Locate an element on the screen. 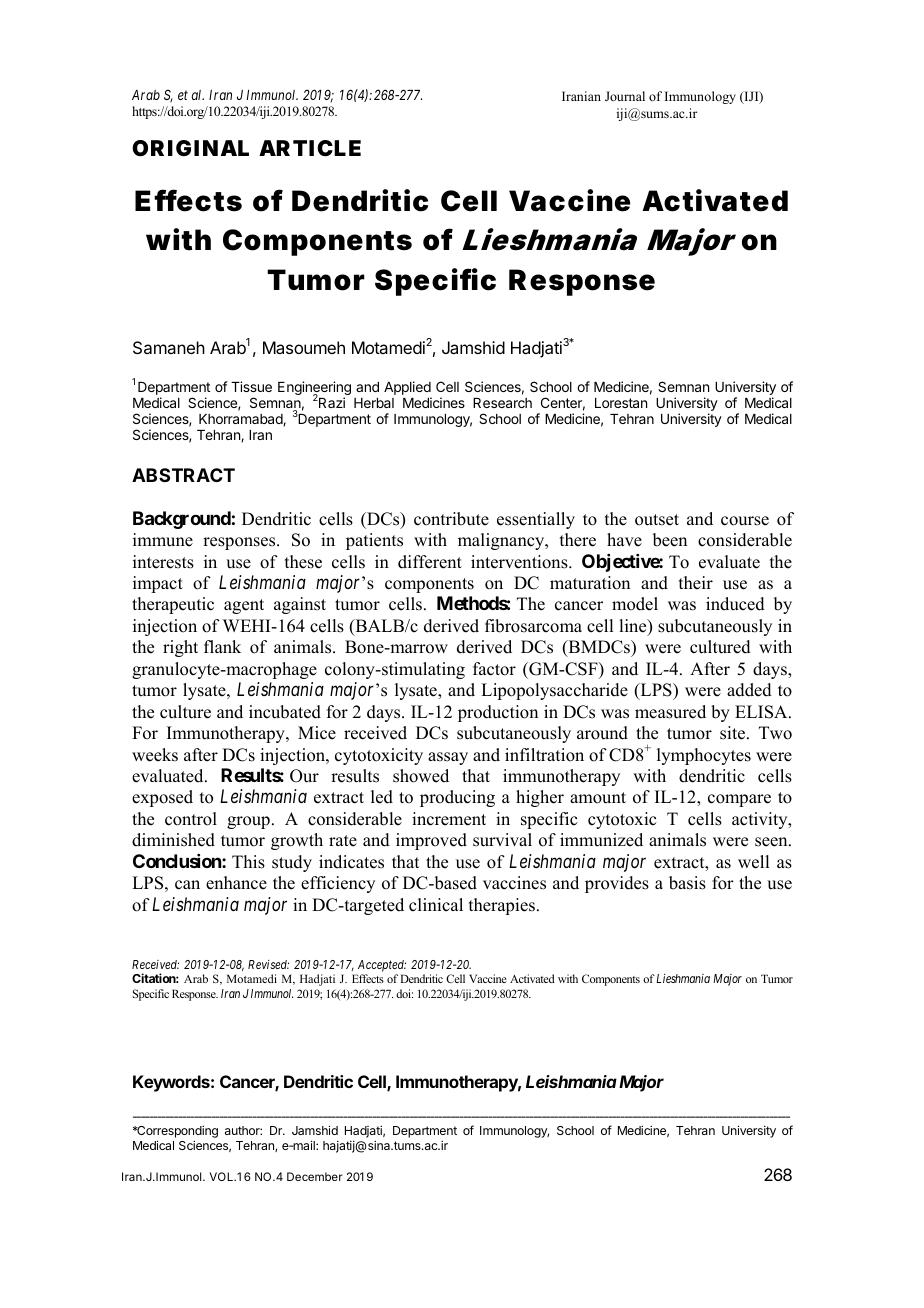  clinical is located at coordinates (436, 905).
